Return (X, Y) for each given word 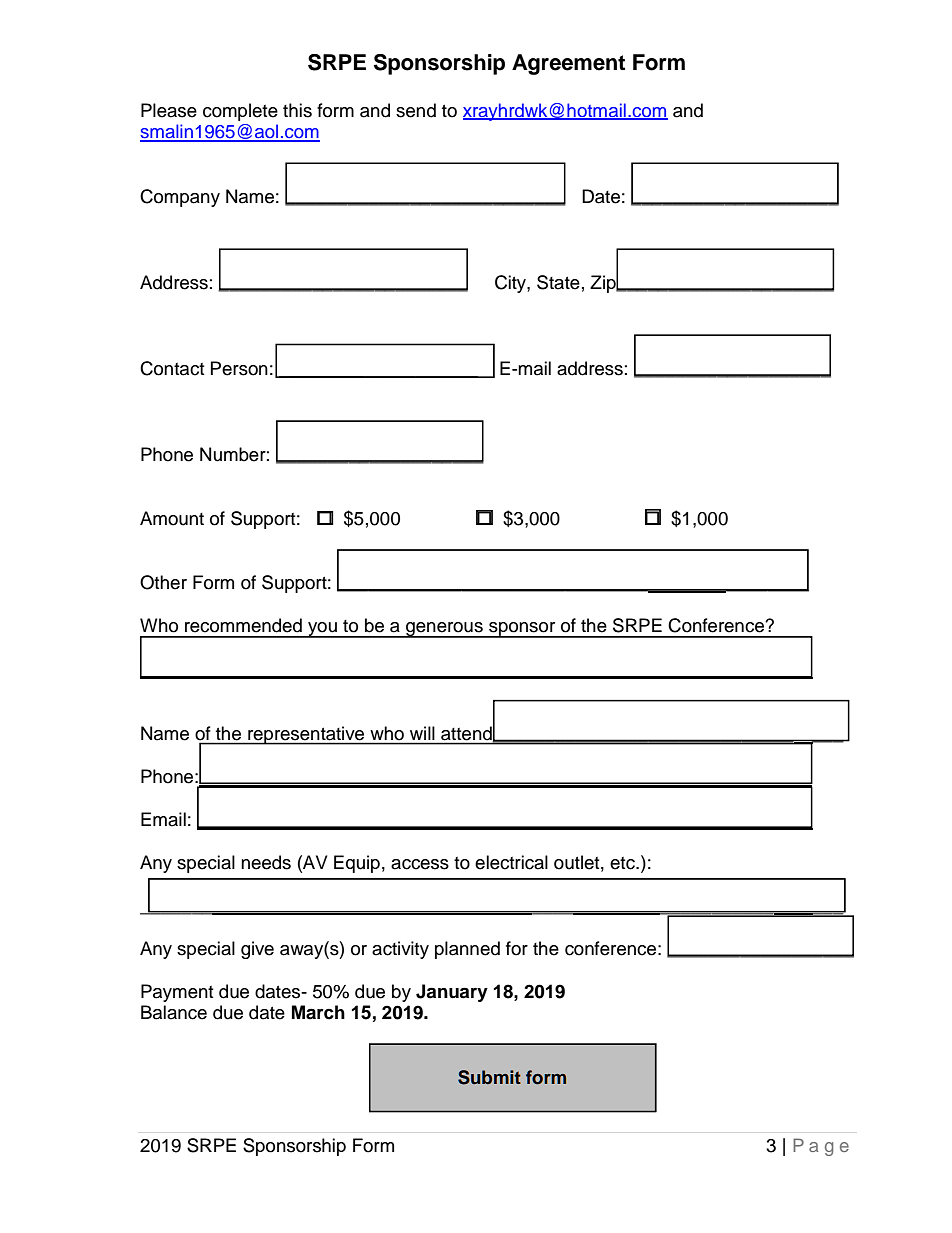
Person (239, 368)
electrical (511, 862)
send (416, 110)
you (322, 630)
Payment (177, 993)
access (420, 864)
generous (444, 630)
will (422, 733)
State (558, 282)
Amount (172, 518)
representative (306, 735)
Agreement (568, 64)
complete (240, 112)
